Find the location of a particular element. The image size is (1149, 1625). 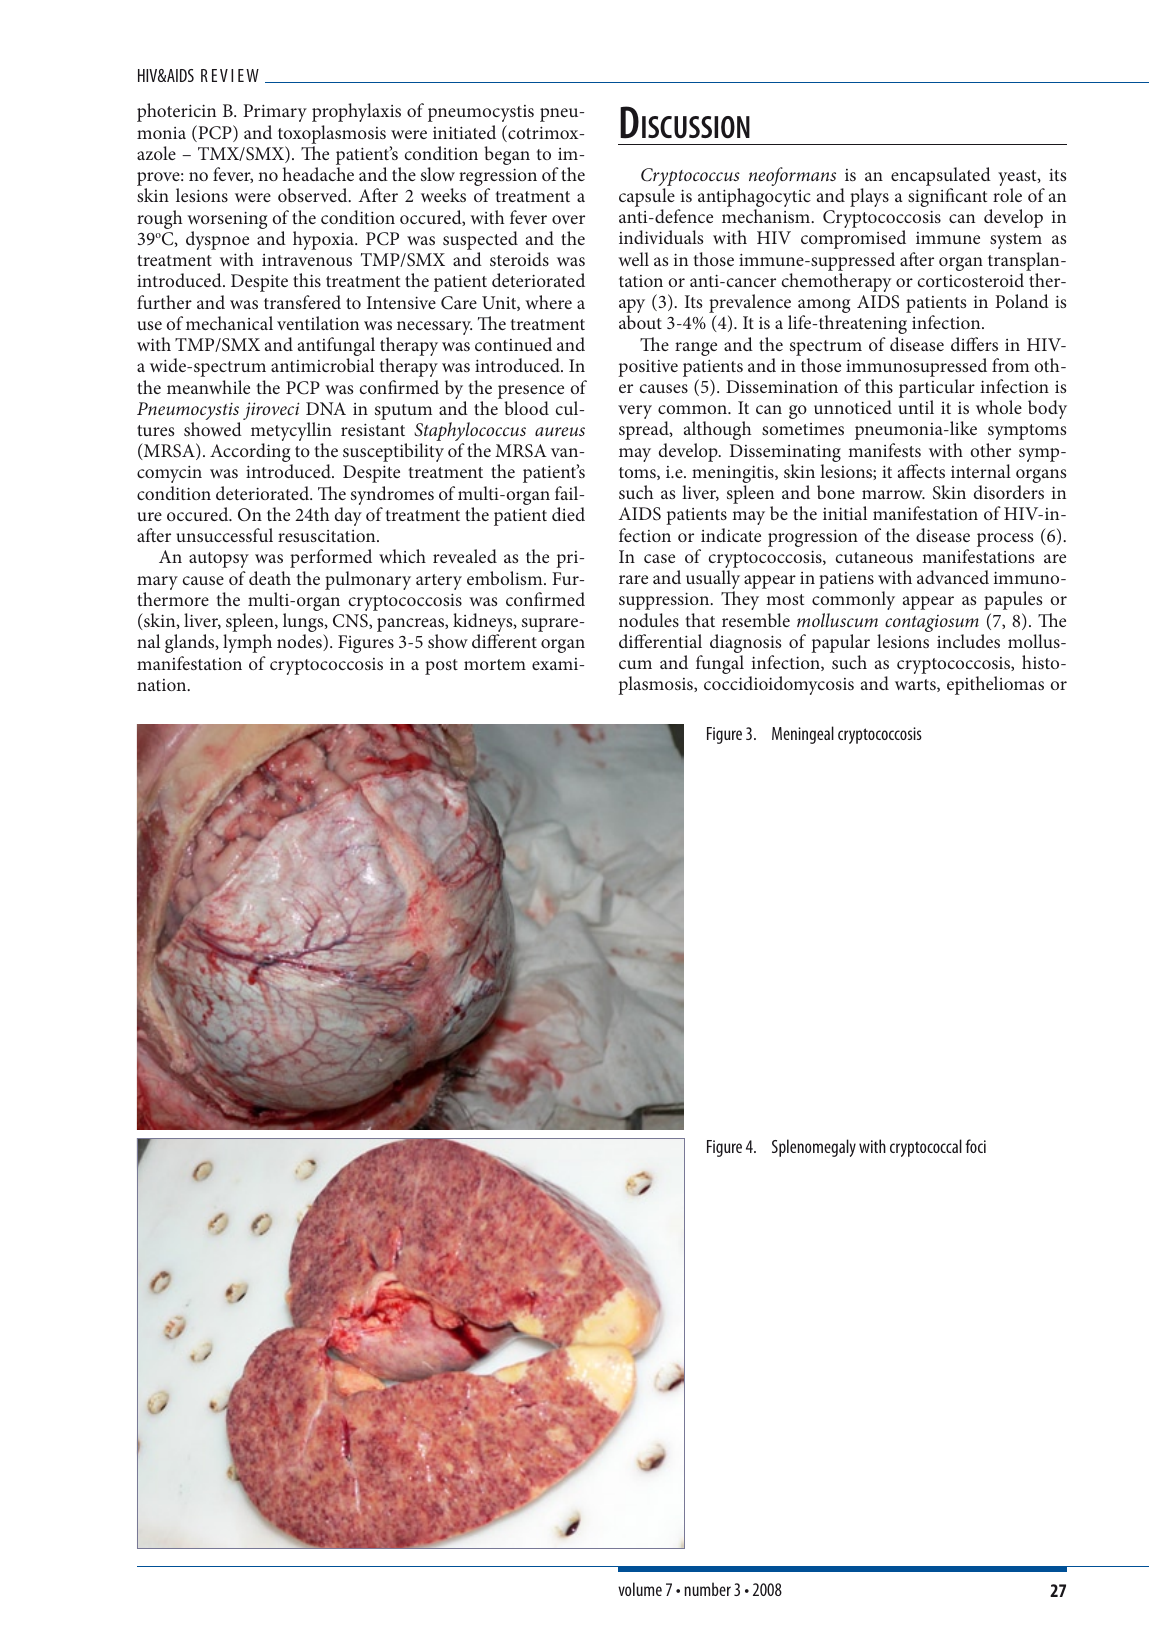

capsule is located at coordinates (647, 197).
